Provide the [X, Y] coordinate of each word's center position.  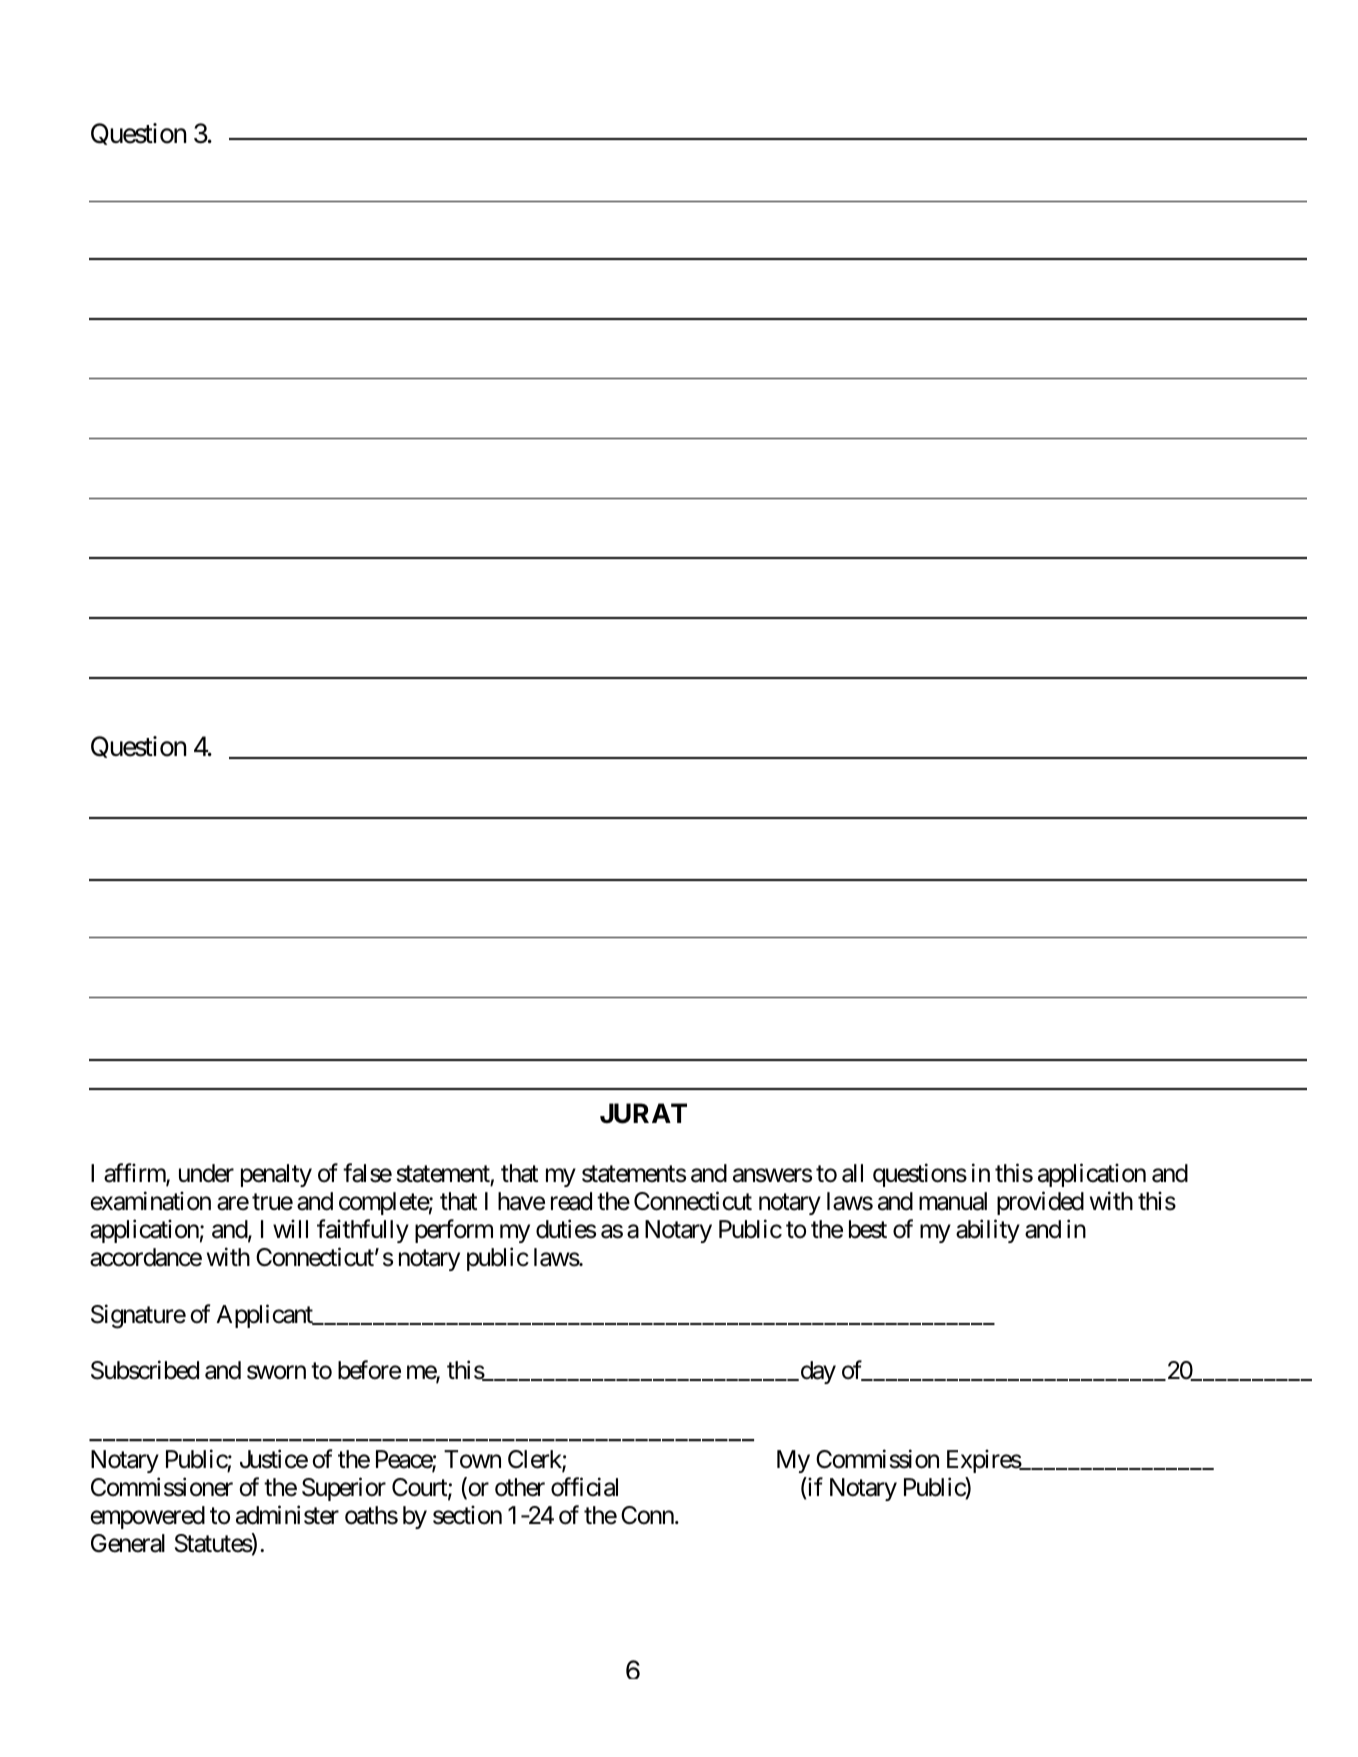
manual [953, 1201]
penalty [276, 1175]
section [467, 1515]
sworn [276, 1372]
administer [287, 1515]
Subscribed [145, 1370]
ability [988, 1231]
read [571, 1201]
